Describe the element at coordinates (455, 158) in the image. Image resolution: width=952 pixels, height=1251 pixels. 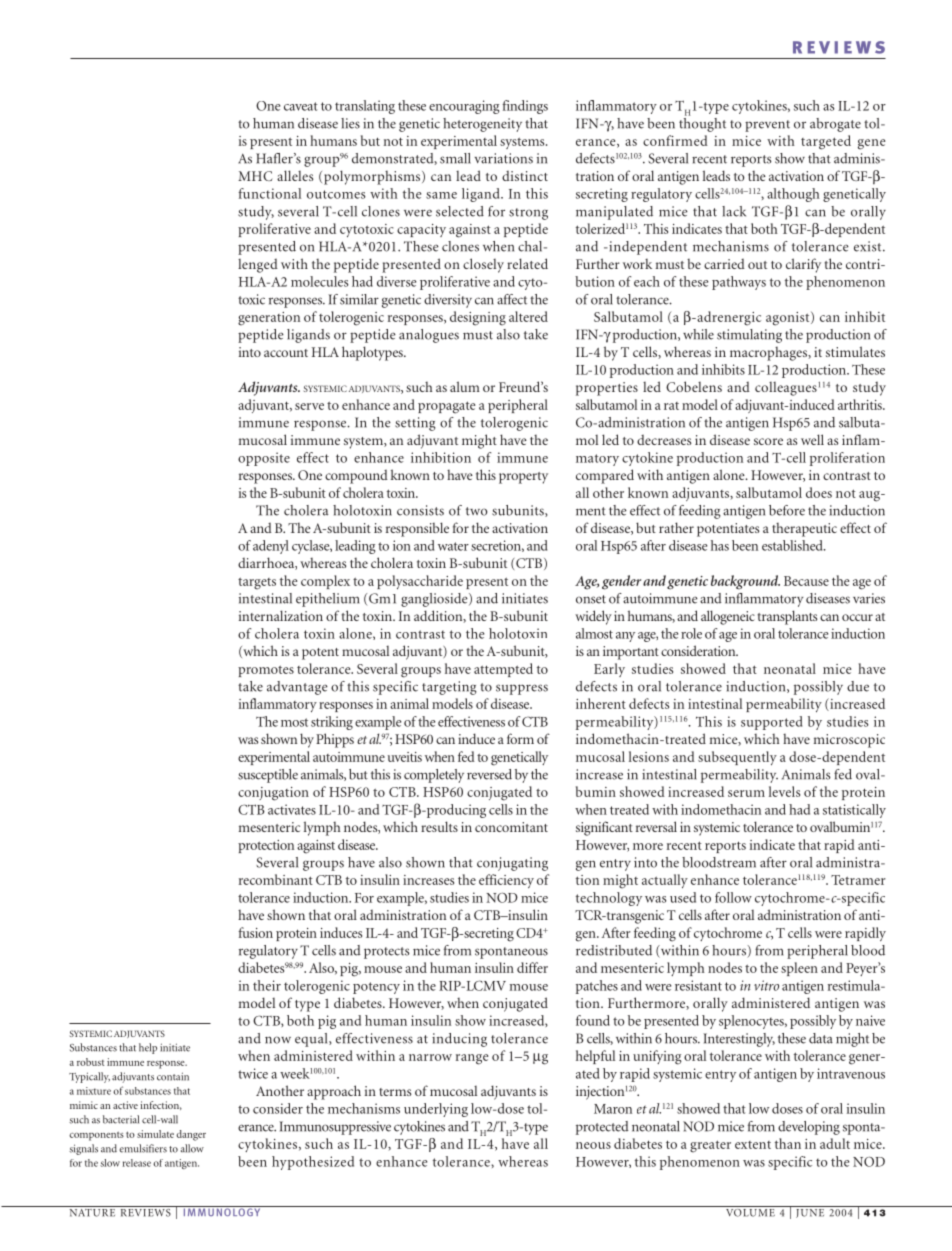
I see `small` at that location.
